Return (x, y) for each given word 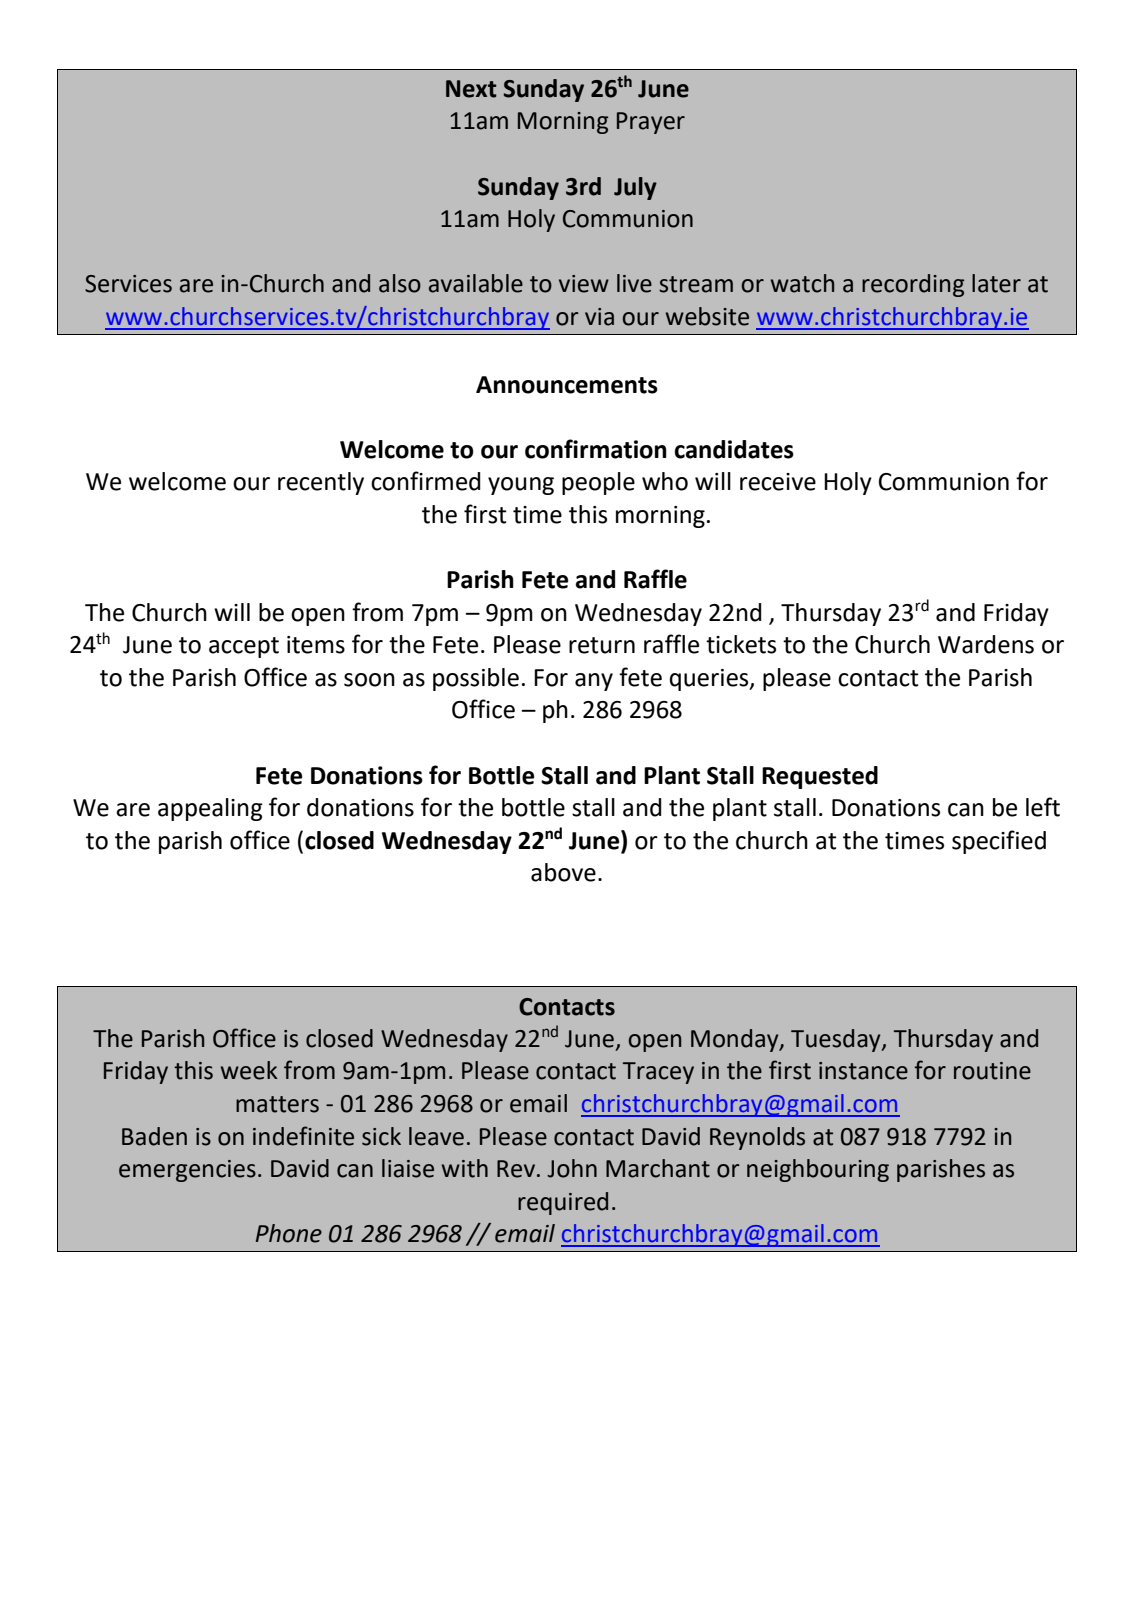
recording (913, 285)
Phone (288, 1233)
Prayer (651, 123)
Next (471, 89)
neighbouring (818, 1170)
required (563, 1203)
